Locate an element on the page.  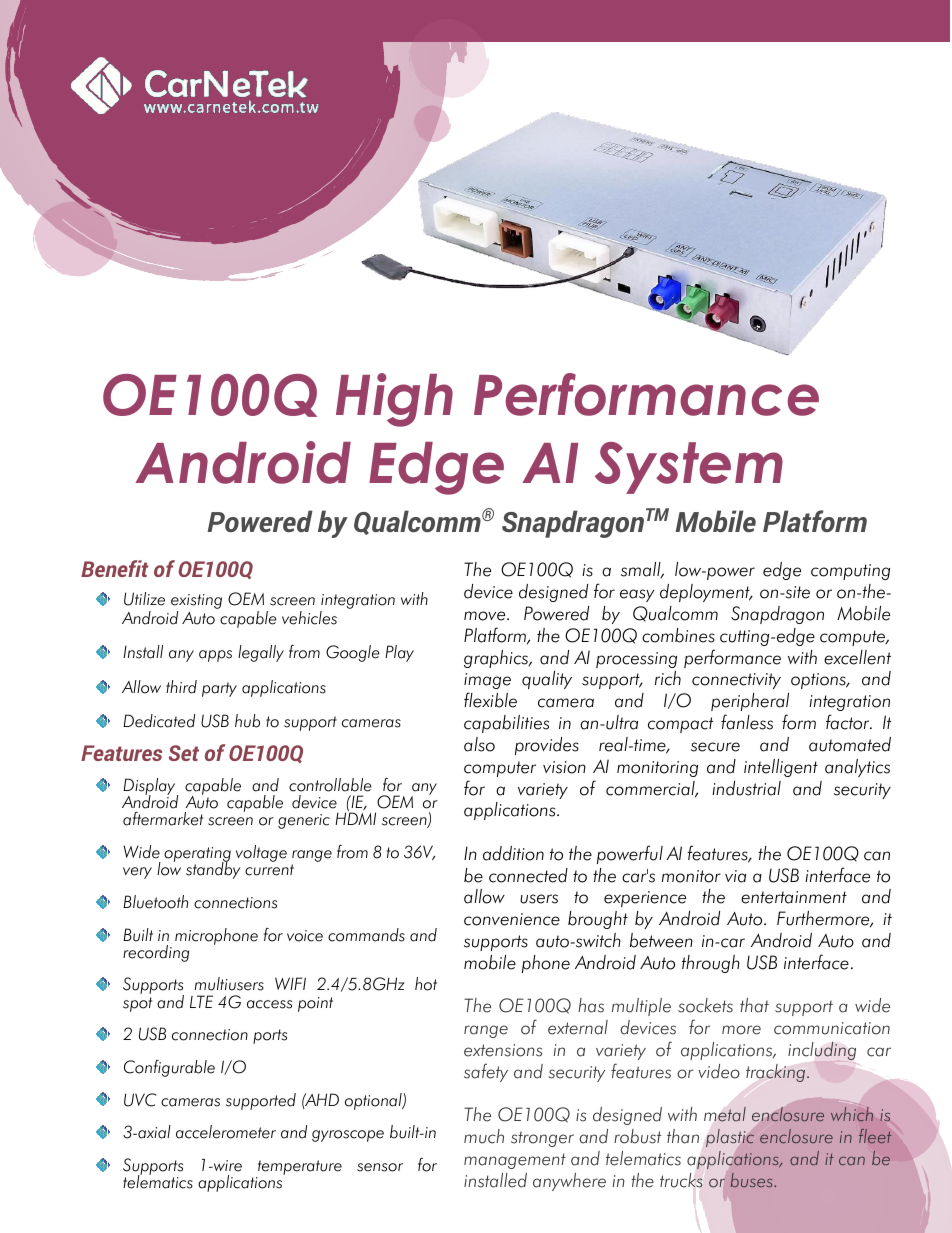
LTE is located at coordinates (201, 1001).
